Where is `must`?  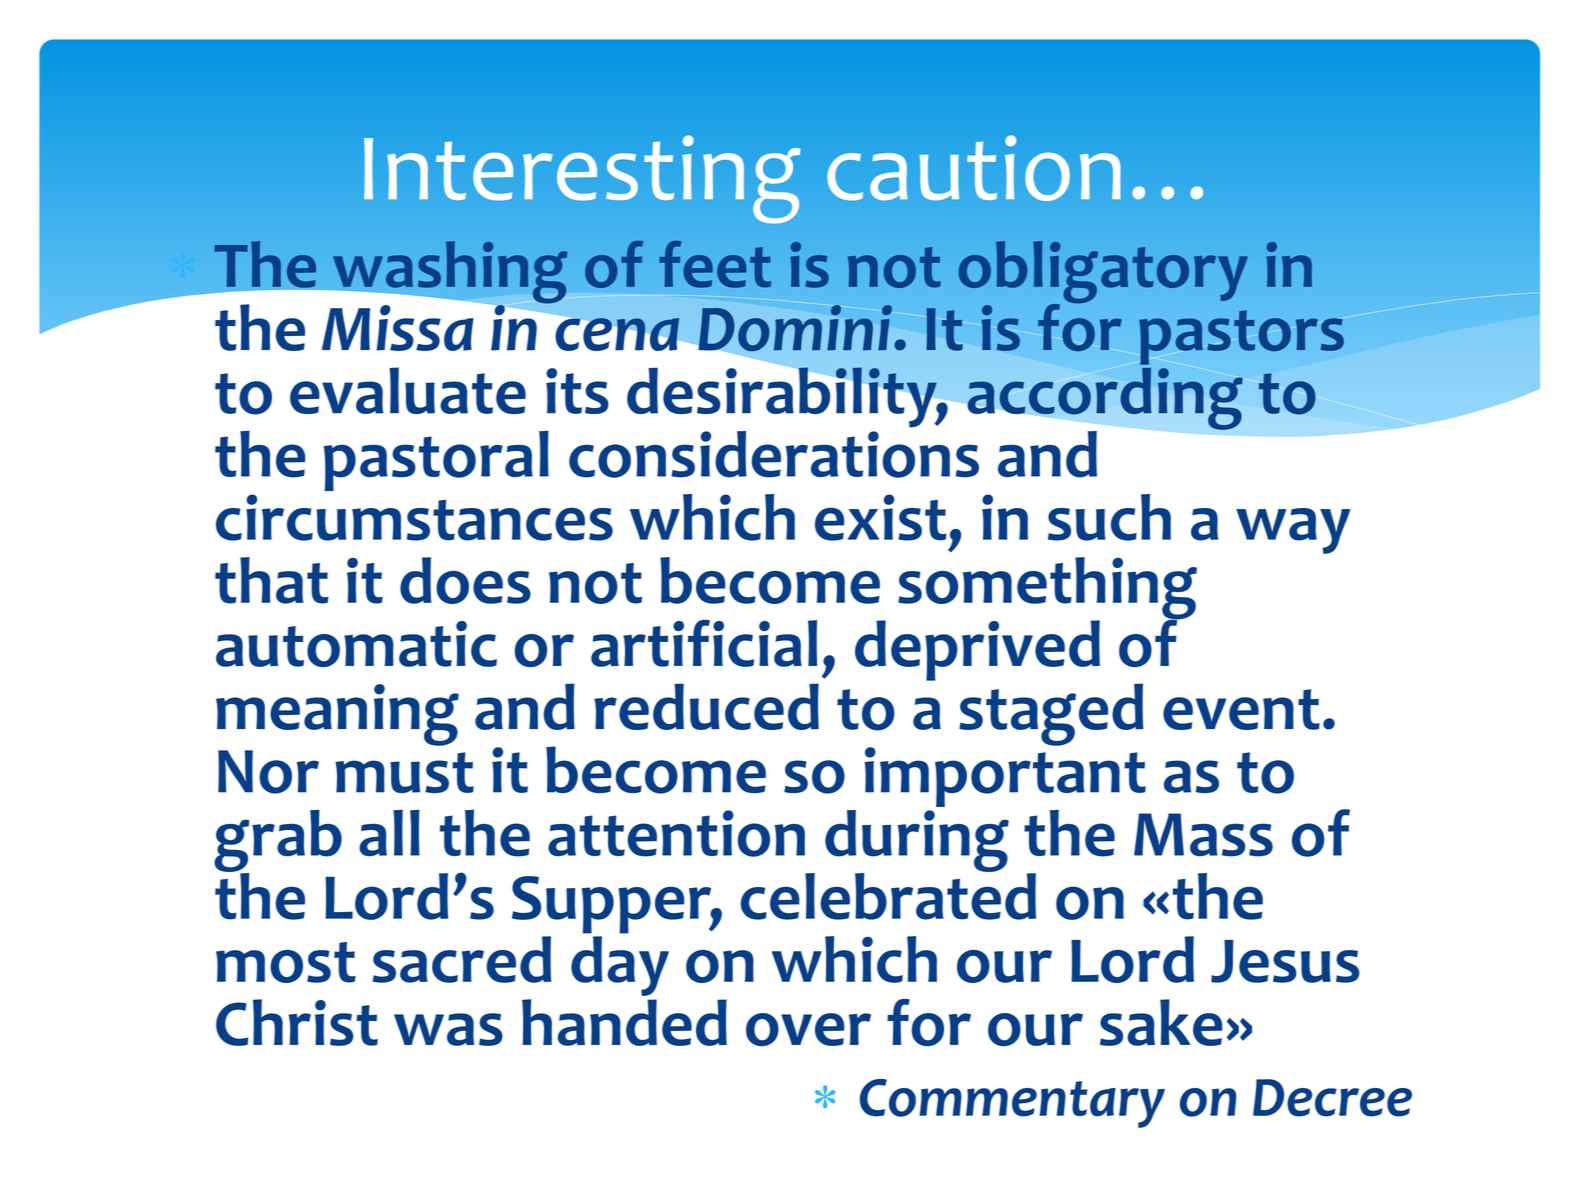
must is located at coordinates (404, 772).
